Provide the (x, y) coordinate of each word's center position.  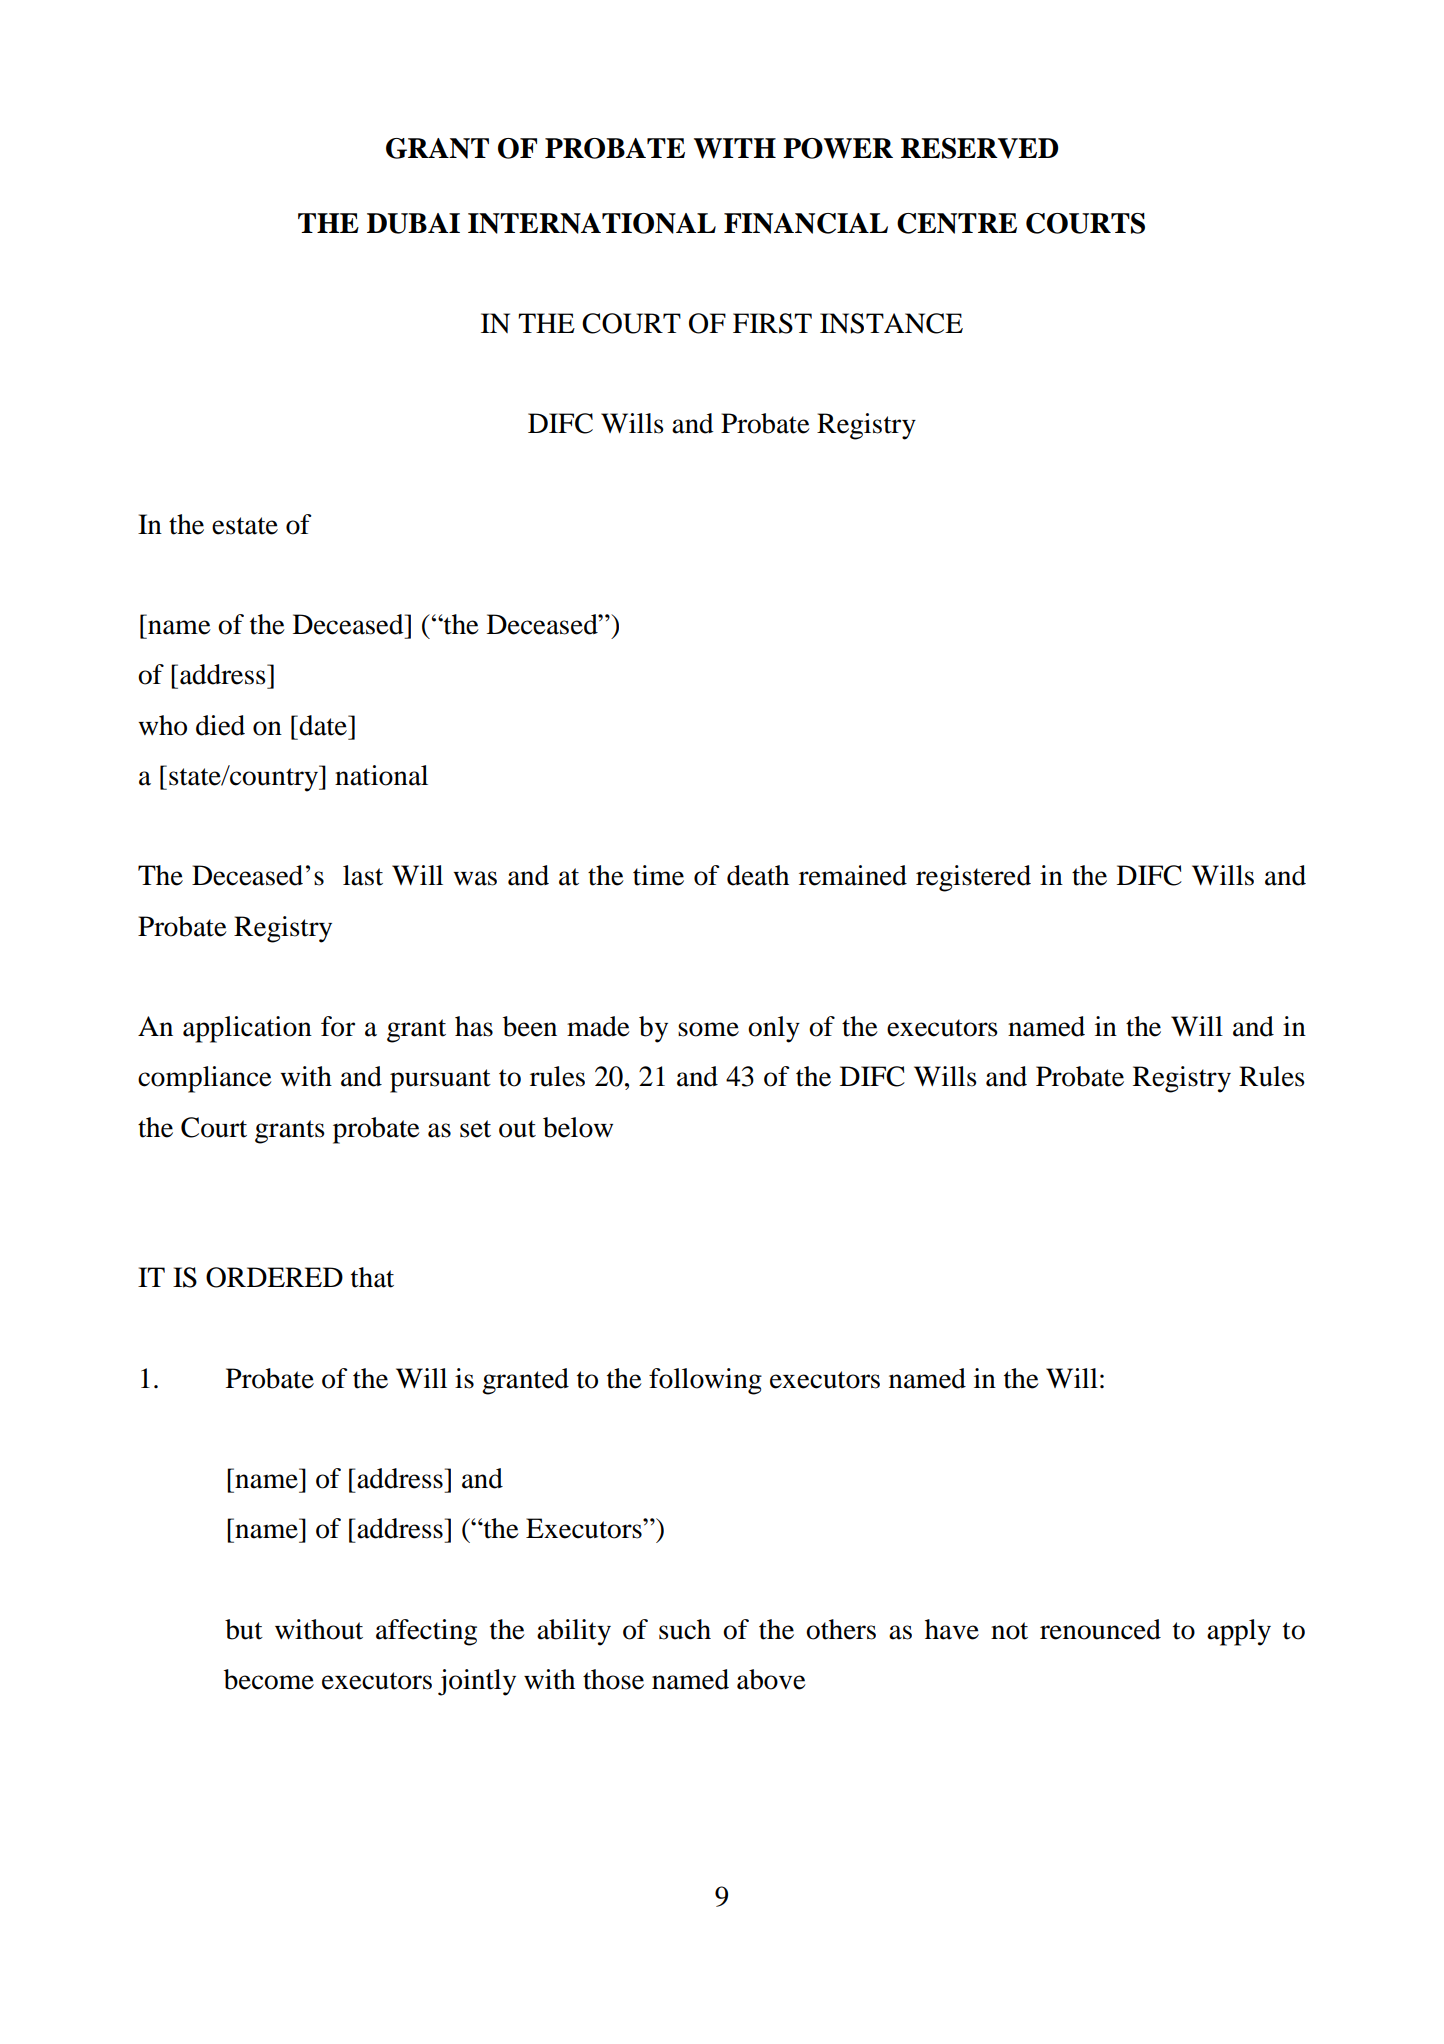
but (244, 1629)
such (685, 1629)
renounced (1100, 1629)
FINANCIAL (806, 223)
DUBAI (413, 223)
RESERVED (979, 148)
